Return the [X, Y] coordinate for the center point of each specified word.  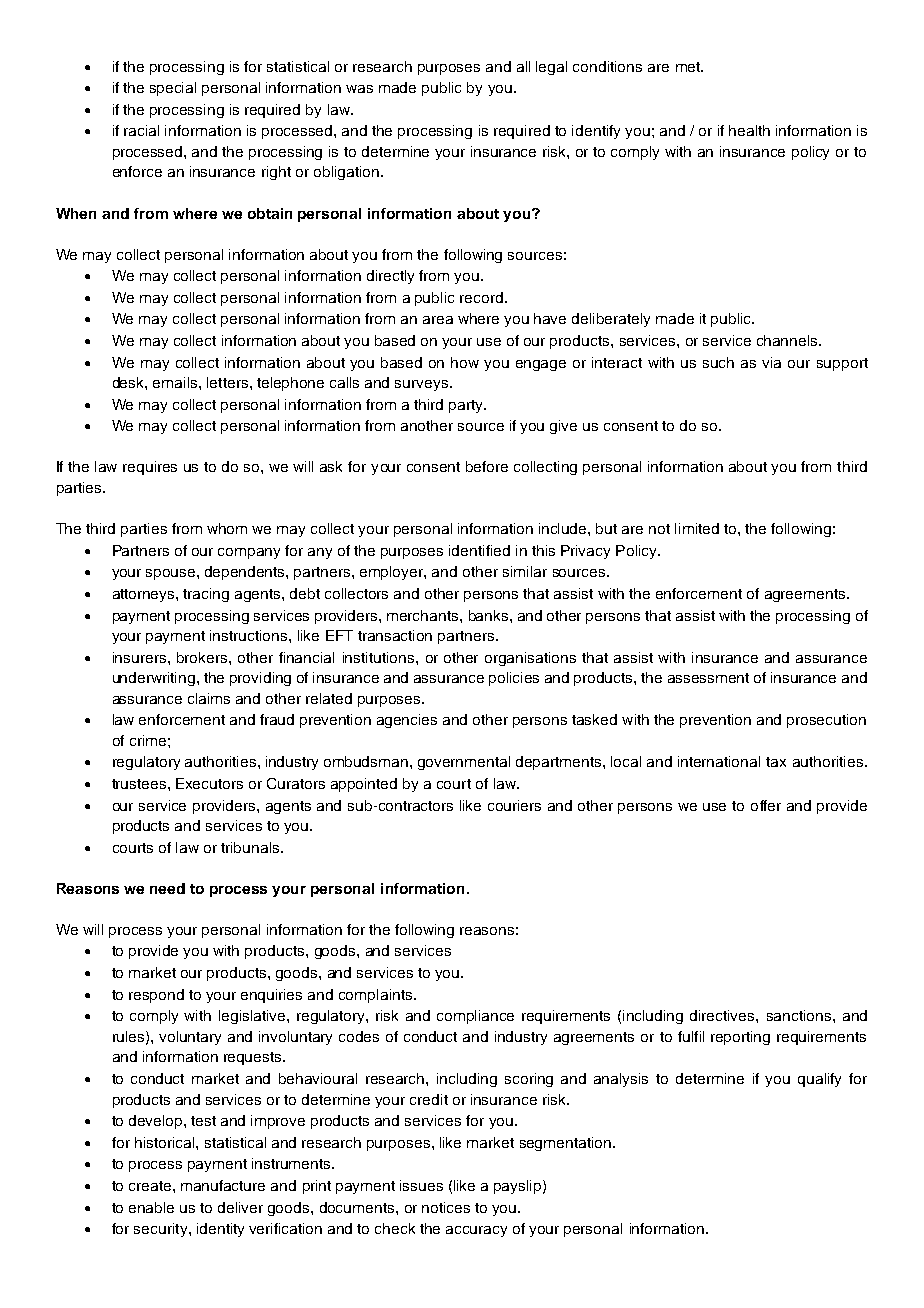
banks [490, 615]
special [173, 89]
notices [446, 1207]
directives [723, 1015]
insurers [141, 657]
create [151, 1186]
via [771, 362]
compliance [475, 1017]
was [359, 89]
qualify [819, 1080]
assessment [708, 678]
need [167, 888]
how [465, 362]
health [749, 130]
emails [176, 382]
